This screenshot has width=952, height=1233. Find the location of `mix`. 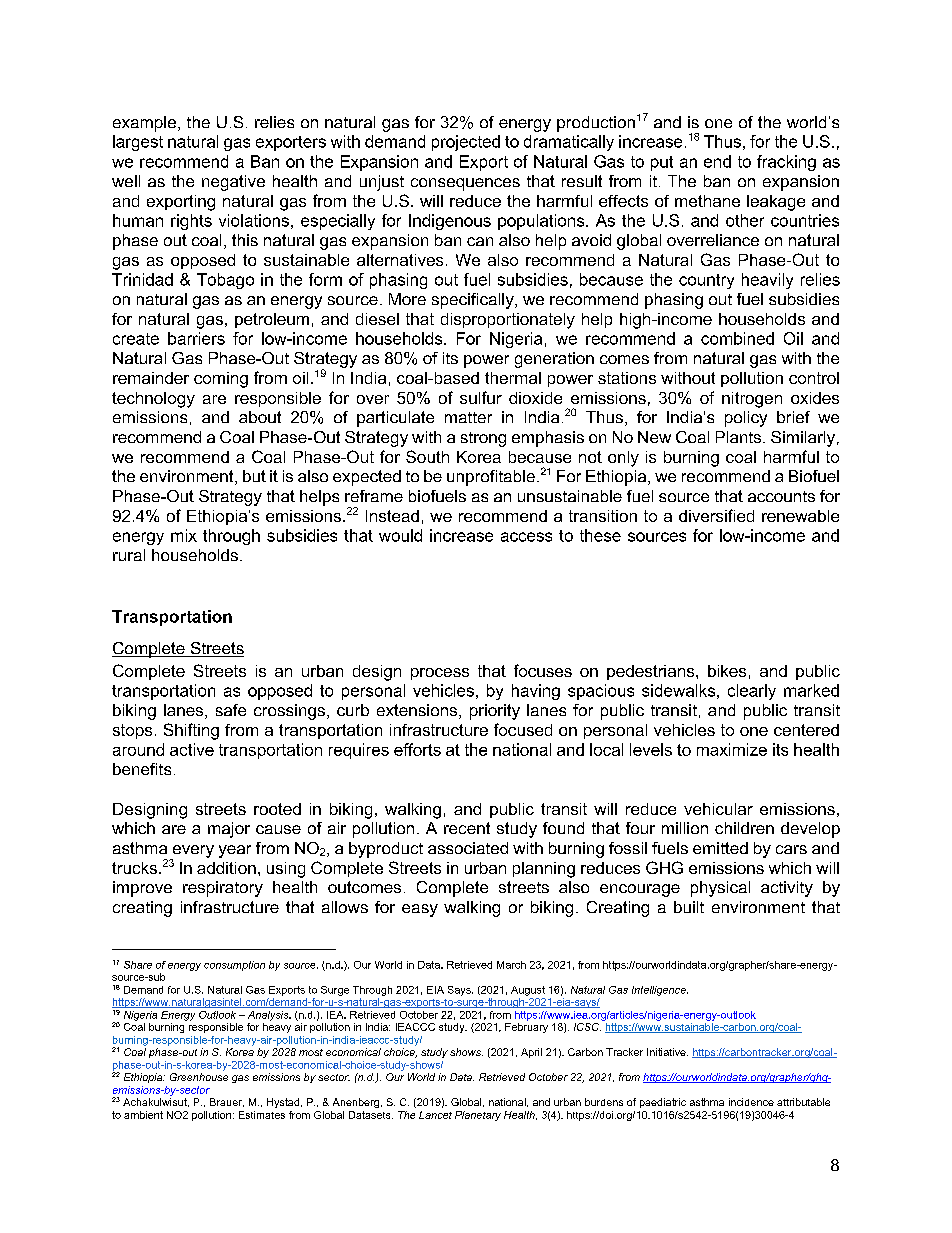

mix is located at coordinates (184, 535).
